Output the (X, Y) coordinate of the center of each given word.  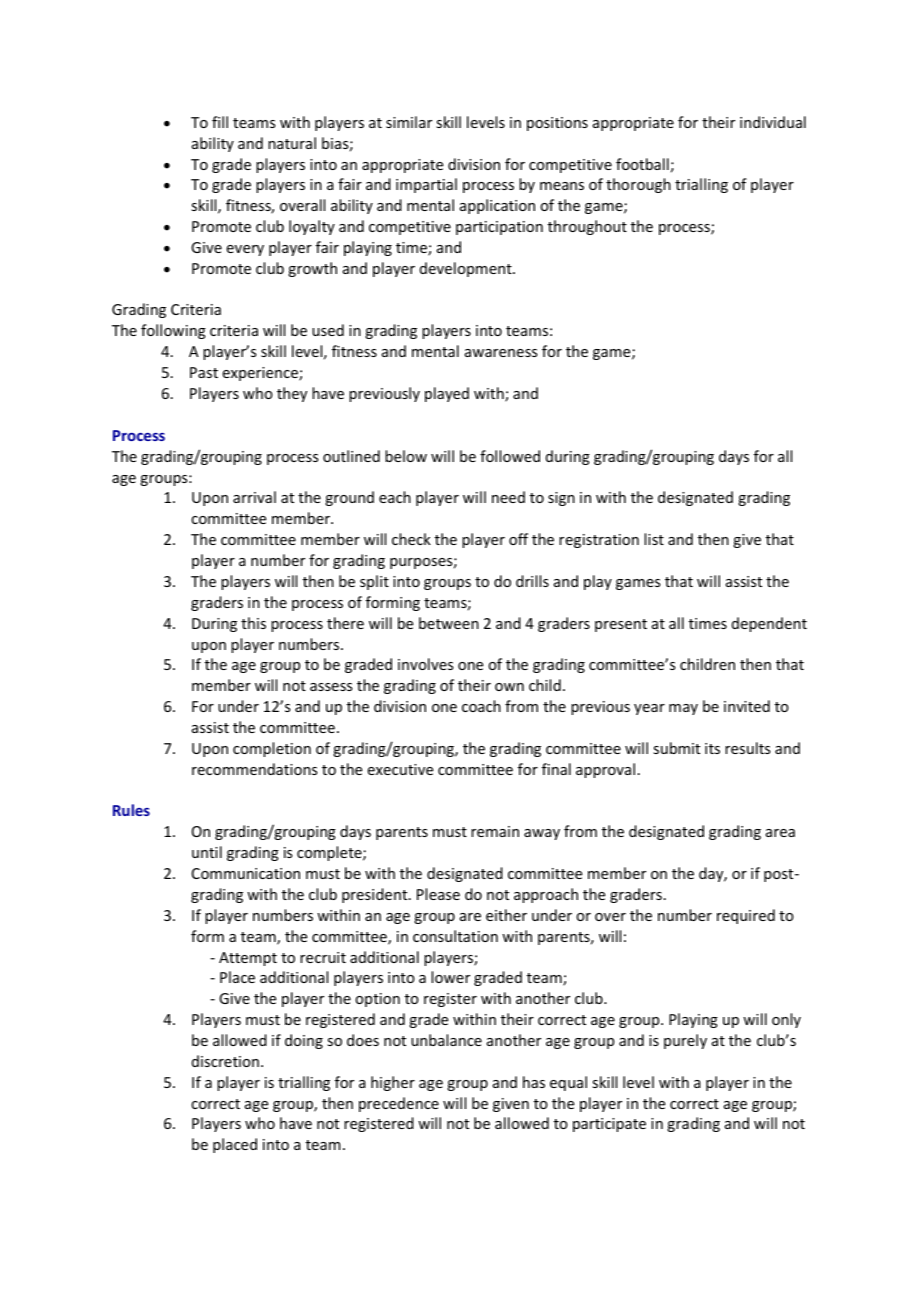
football (642, 164)
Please (438, 894)
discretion (225, 1061)
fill (220, 122)
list (654, 539)
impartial (426, 185)
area (780, 833)
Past (204, 372)
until (207, 852)
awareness (501, 353)
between (449, 623)
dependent (769, 624)
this (253, 623)
